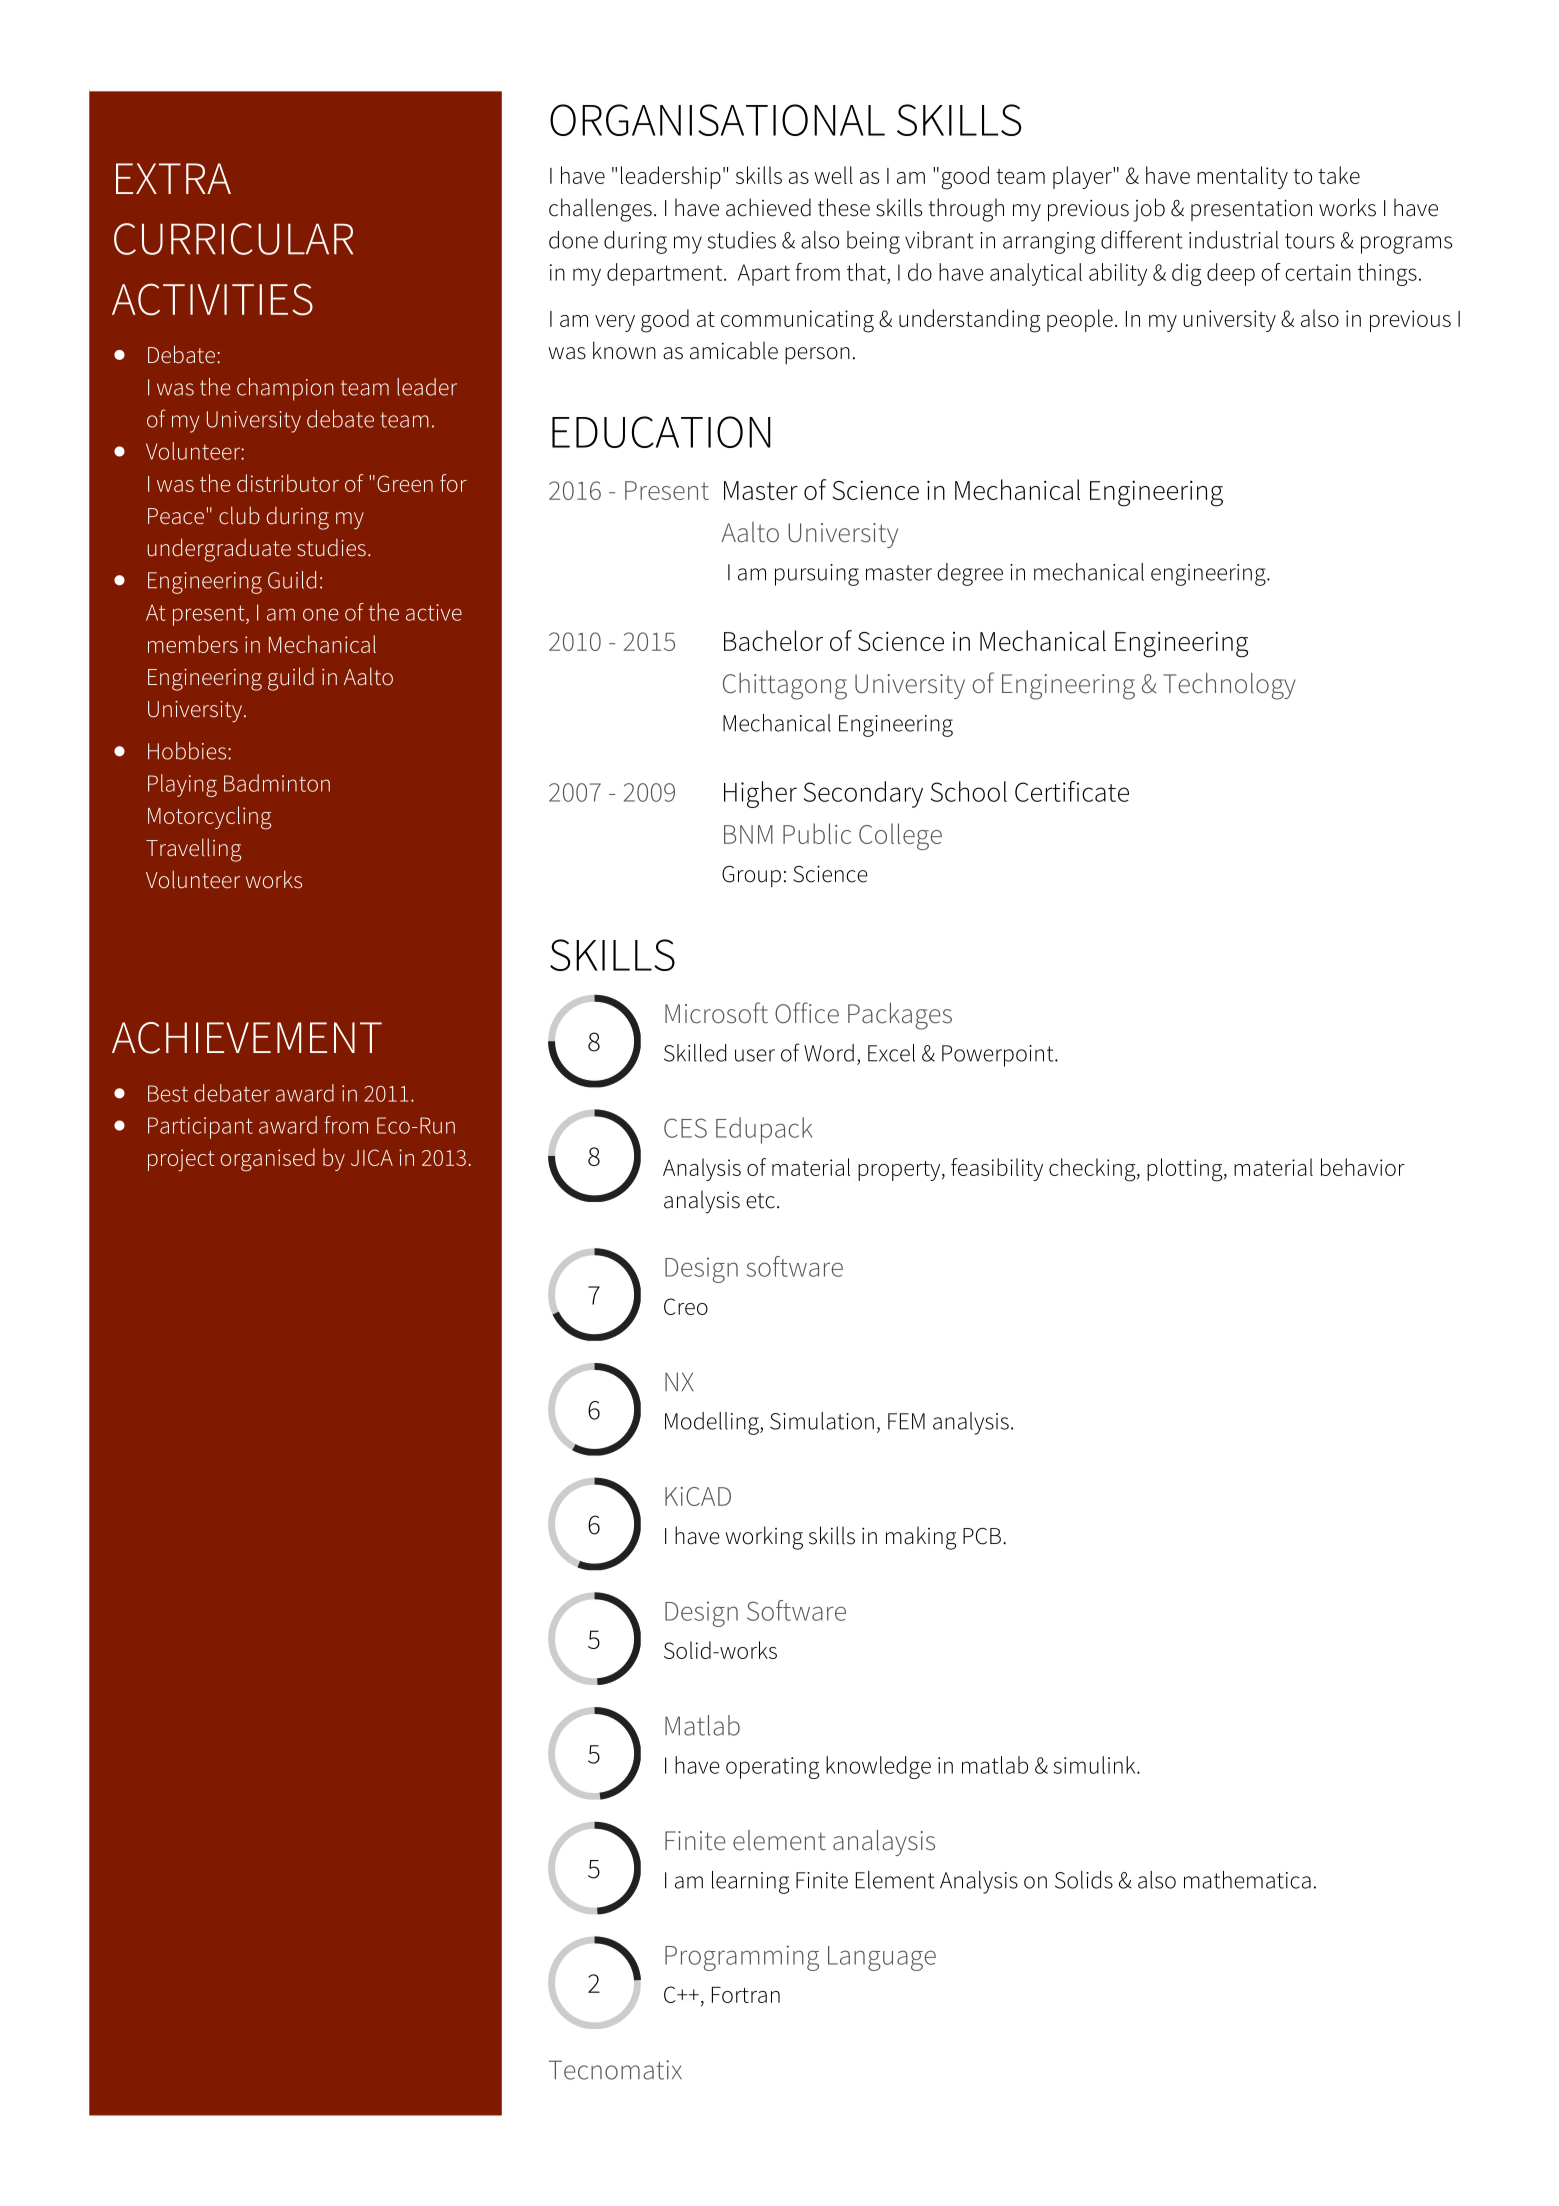 The width and height of the screenshot is (1559, 2206). I want to click on mentality, so click(1242, 177).
